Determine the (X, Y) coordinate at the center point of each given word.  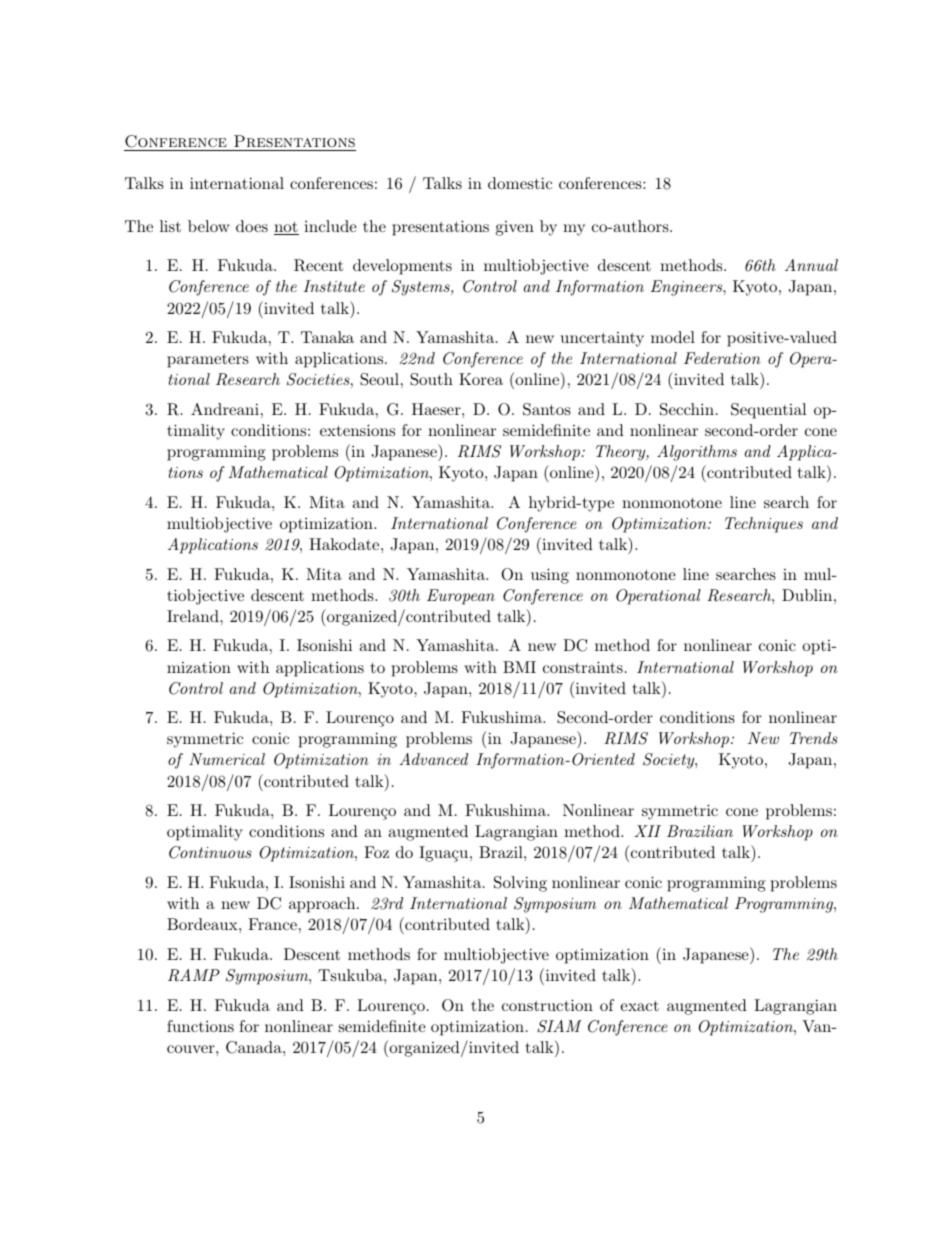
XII (647, 831)
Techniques (764, 525)
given (515, 228)
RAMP (194, 975)
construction (547, 1005)
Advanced (433, 759)
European (461, 597)
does (252, 226)
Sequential (768, 411)
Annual (811, 265)
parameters (208, 361)
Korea (481, 379)
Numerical (227, 759)
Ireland (194, 616)
